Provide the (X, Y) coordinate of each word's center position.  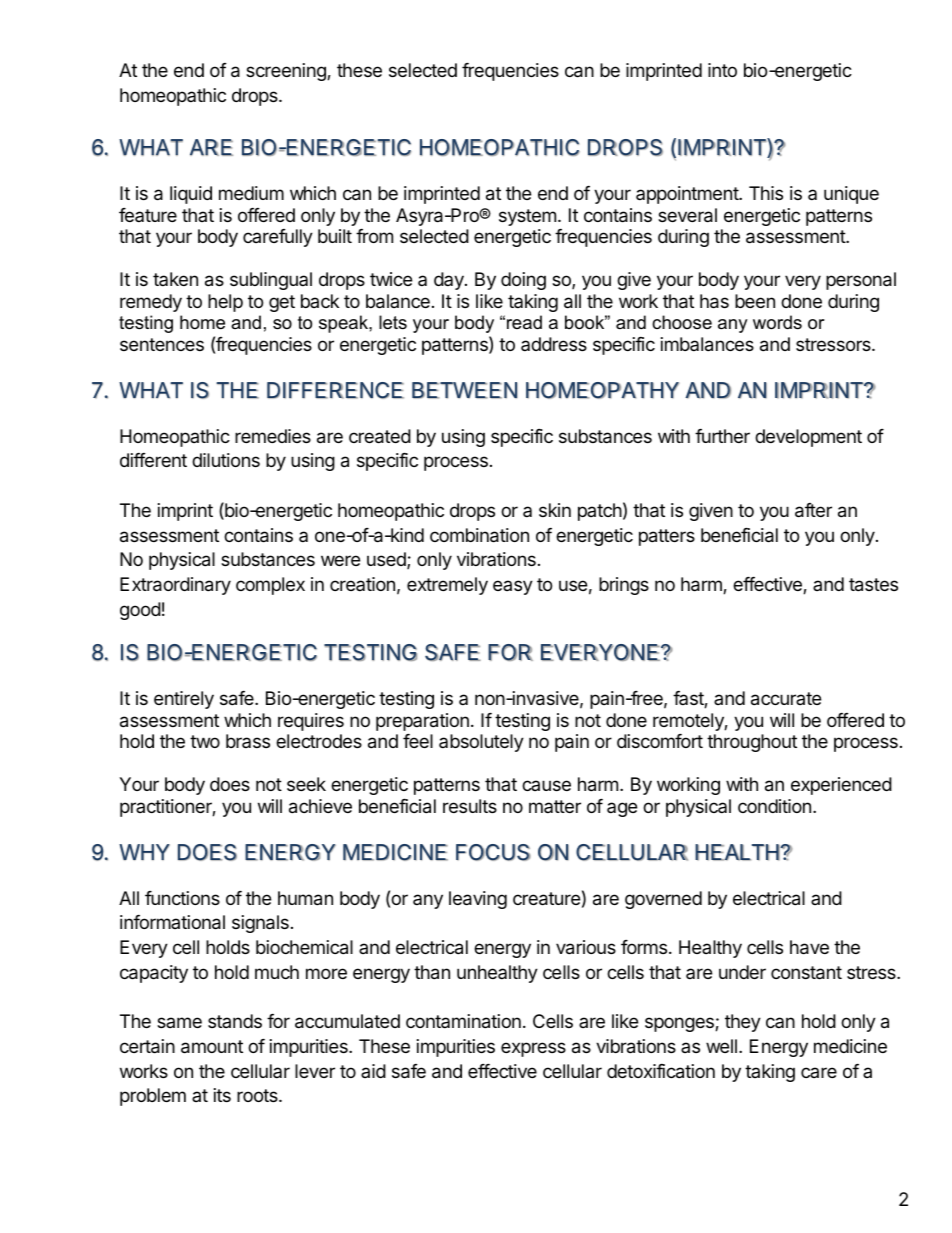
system (527, 217)
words (777, 322)
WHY (144, 852)
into (722, 70)
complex (270, 586)
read (524, 322)
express (533, 1049)
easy (513, 587)
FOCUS (493, 852)
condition (774, 806)
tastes (873, 585)
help (225, 303)
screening (287, 72)
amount (212, 1047)
